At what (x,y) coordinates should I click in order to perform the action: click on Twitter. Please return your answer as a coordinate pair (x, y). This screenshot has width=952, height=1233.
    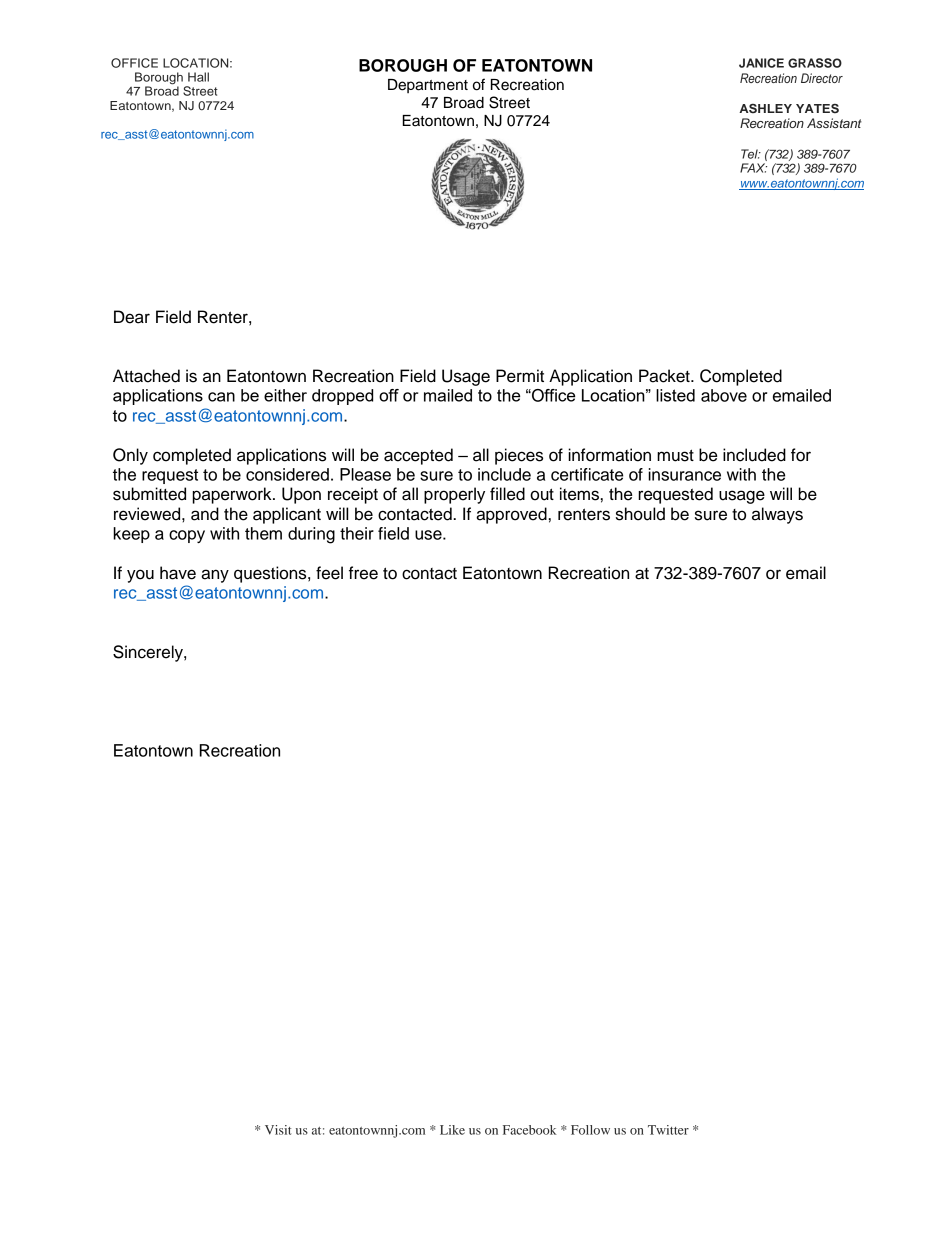
    Looking at the image, I should click on (668, 1130).
